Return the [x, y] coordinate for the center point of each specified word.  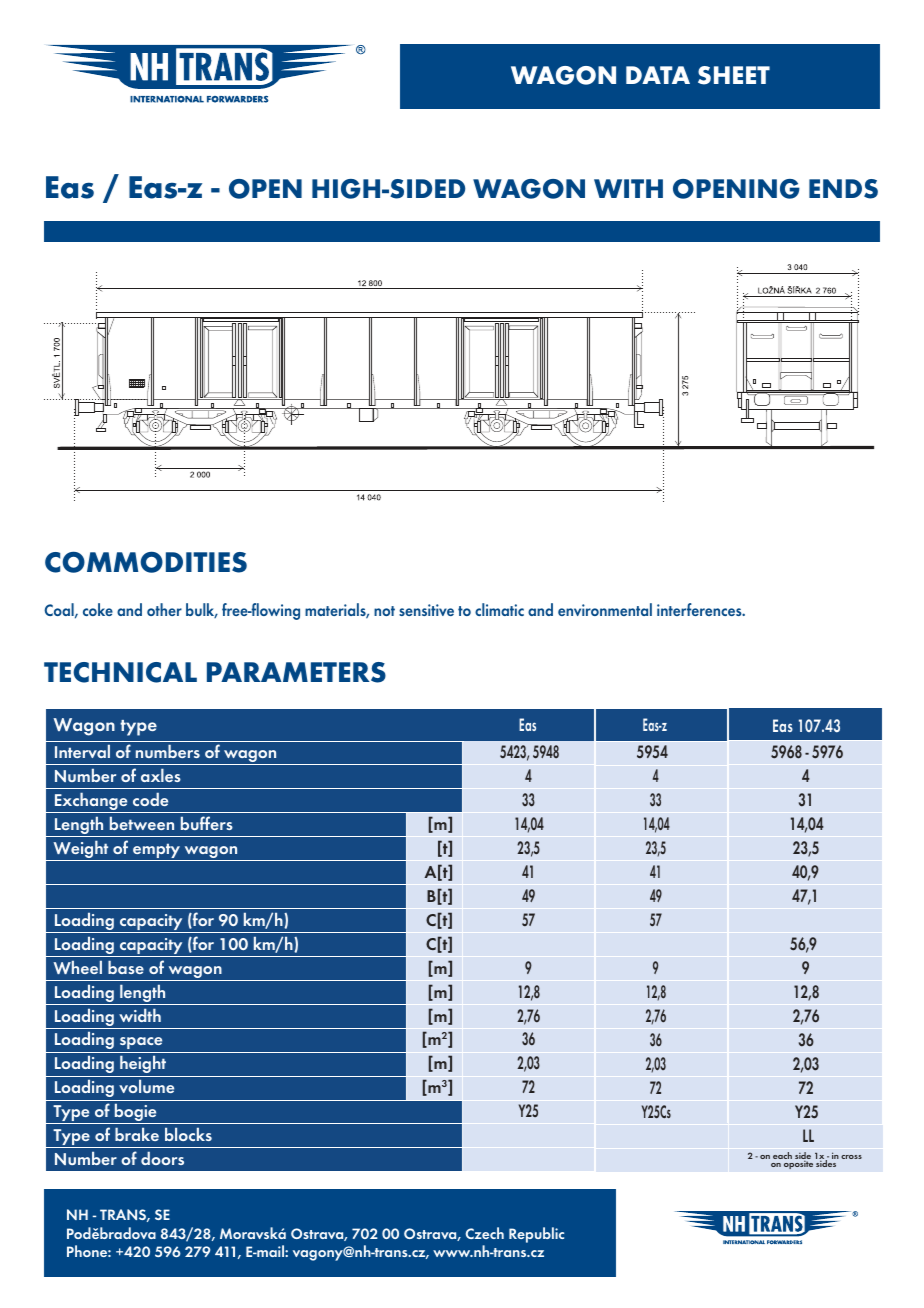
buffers [207, 823]
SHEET [734, 75]
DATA [658, 75]
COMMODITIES [146, 562]
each [782, 1155]
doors [162, 1158]
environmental [605, 609]
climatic [499, 609]
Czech [485, 1233]
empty [157, 852]
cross [851, 1157]
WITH [628, 188]
